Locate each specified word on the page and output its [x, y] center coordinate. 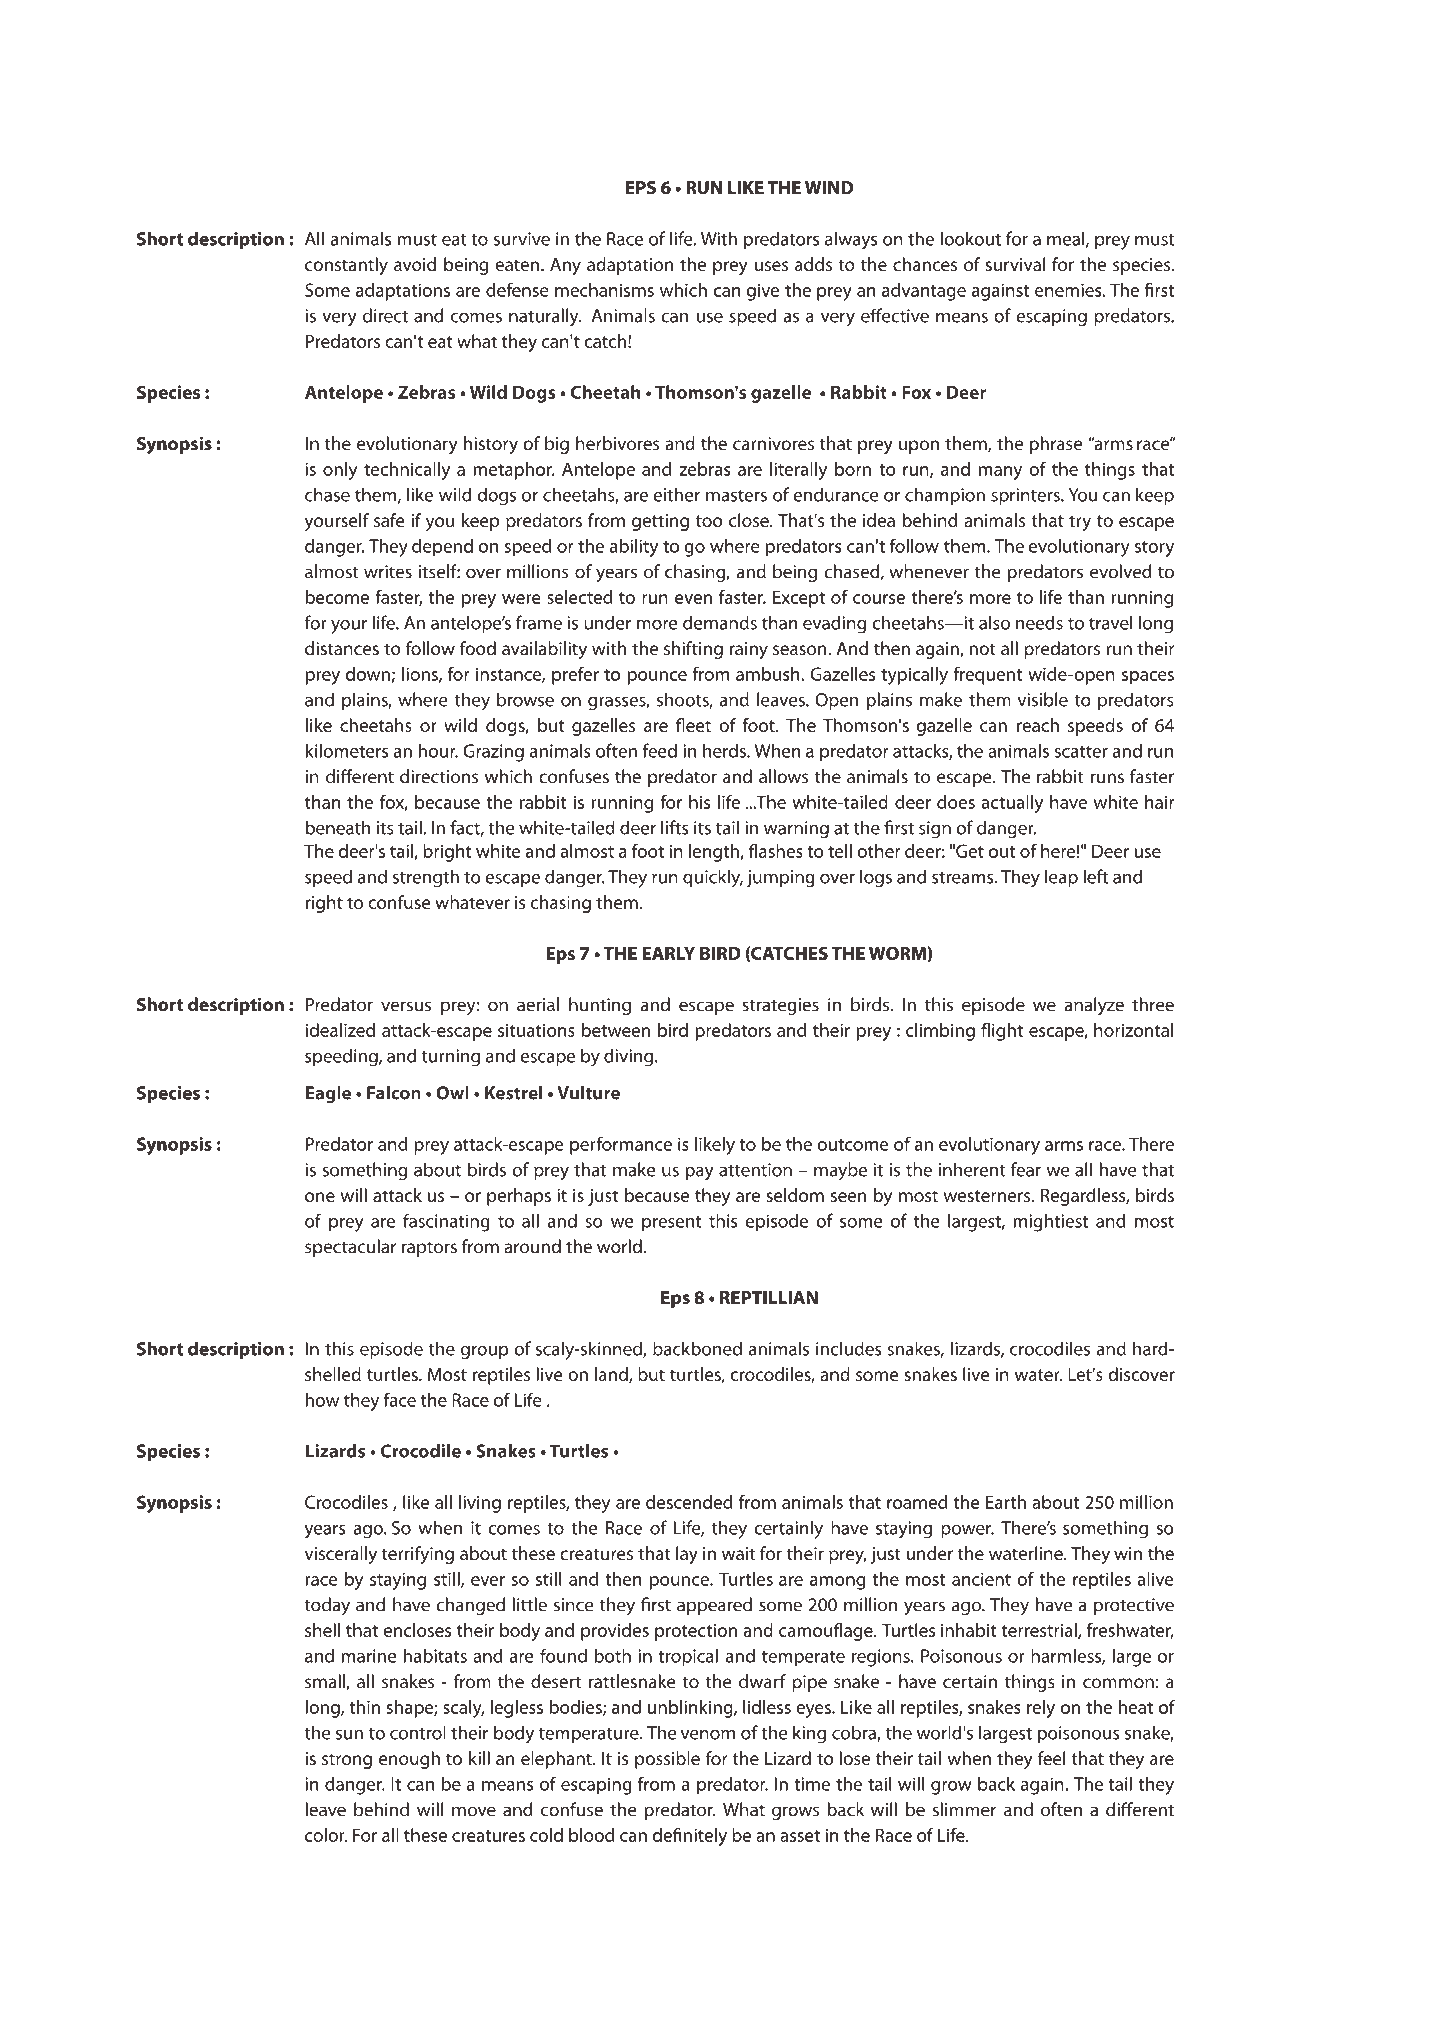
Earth [1006, 1502]
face [399, 1399]
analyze [1094, 1006]
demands [720, 622]
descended [689, 1502]
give [763, 292]
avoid [415, 264]
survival [1015, 264]
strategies [780, 1006]
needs [1039, 622]
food [478, 648]
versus [406, 1006]
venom [708, 1735]
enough [409, 1760]
